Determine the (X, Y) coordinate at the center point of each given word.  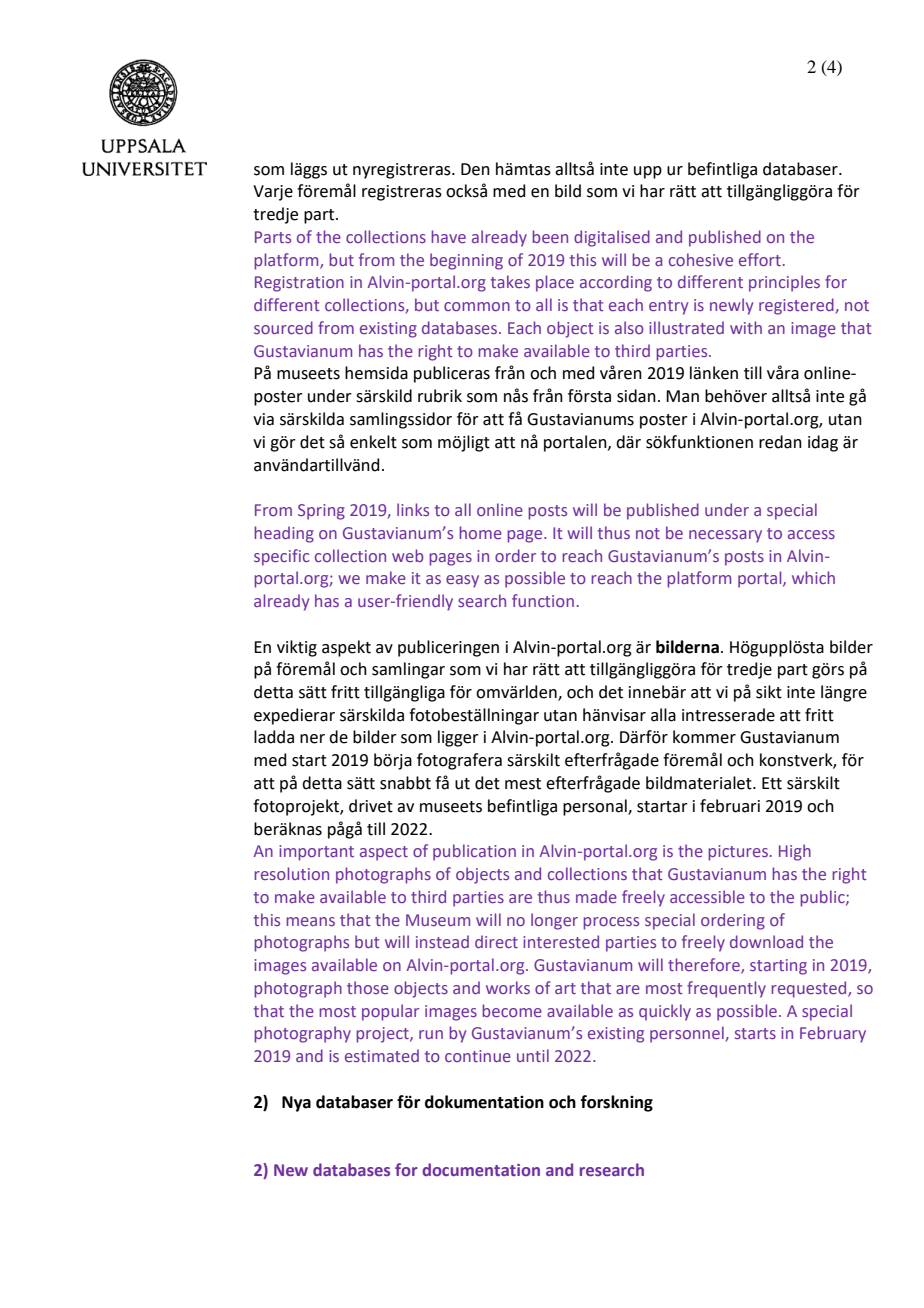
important (316, 853)
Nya (296, 1104)
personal (596, 807)
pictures (738, 853)
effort (760, 259)
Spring (321, 512)
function (543, 600)
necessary (725, 536)
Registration (299, 284)
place (555, 283)
